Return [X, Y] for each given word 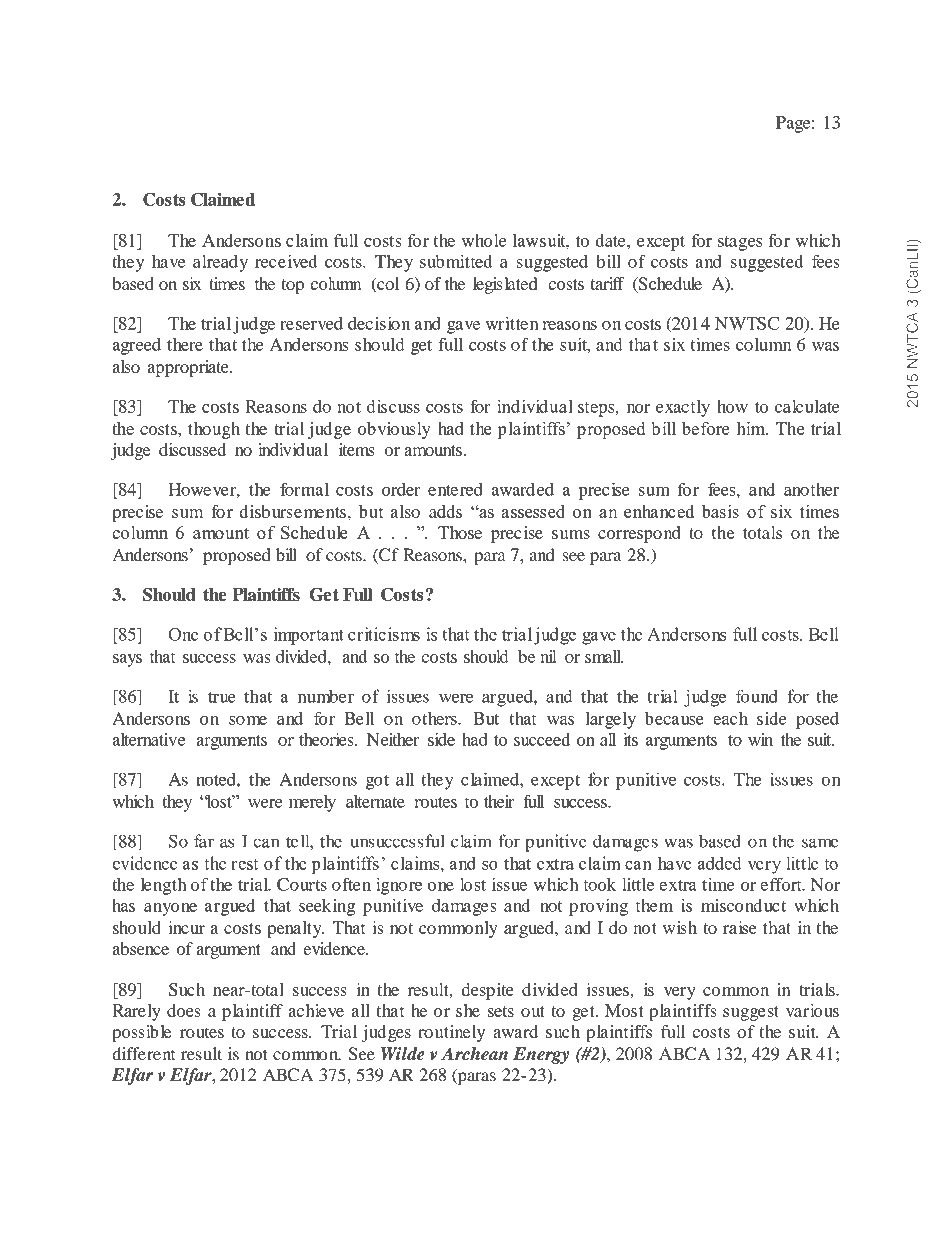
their [499, 801]
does [184, 1010]
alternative [149, 739]
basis [720, 511]
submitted [456, 261]
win [760, 739]
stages [740, 243]
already [220, 263]
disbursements [292, 511]
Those [460, 532]
